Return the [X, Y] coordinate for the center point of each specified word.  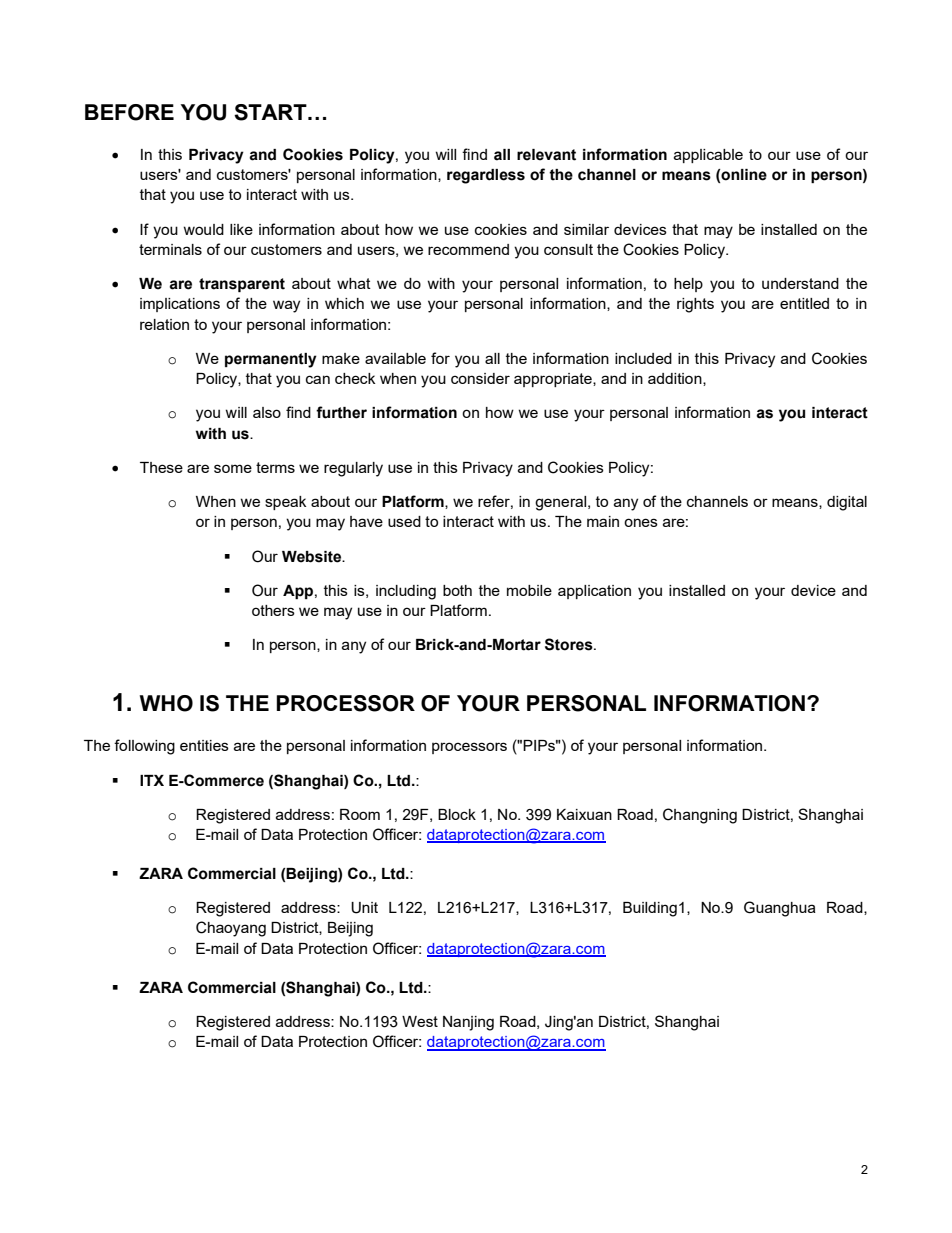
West [420, 1021]
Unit [364, 908]
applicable [708, 156]
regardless [486, 176]
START [271, 112]
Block [457, 814]
